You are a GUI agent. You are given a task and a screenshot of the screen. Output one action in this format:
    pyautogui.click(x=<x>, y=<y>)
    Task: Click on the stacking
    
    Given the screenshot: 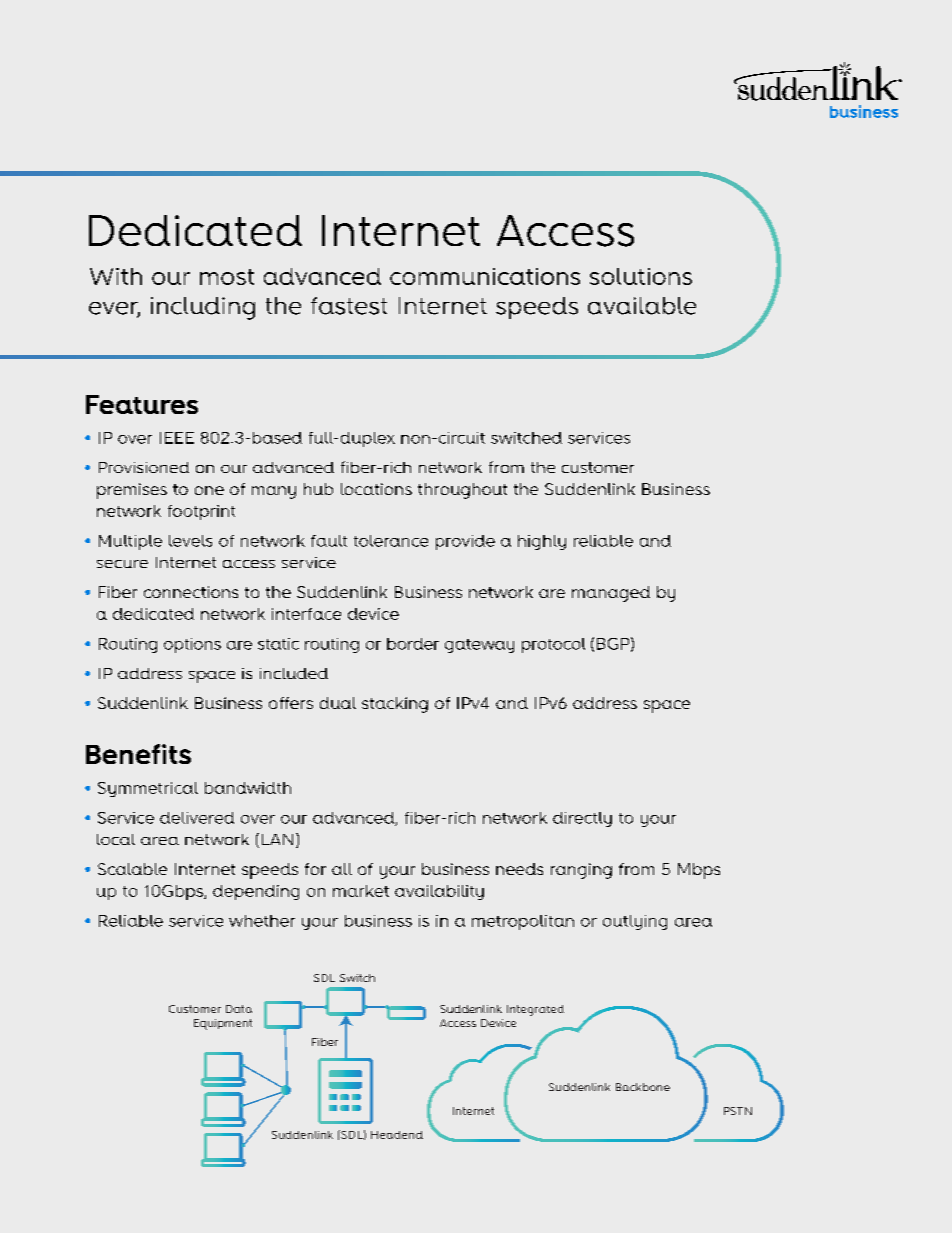 What is the action you would take?
    pyautogui.click(x=395, y=705)
